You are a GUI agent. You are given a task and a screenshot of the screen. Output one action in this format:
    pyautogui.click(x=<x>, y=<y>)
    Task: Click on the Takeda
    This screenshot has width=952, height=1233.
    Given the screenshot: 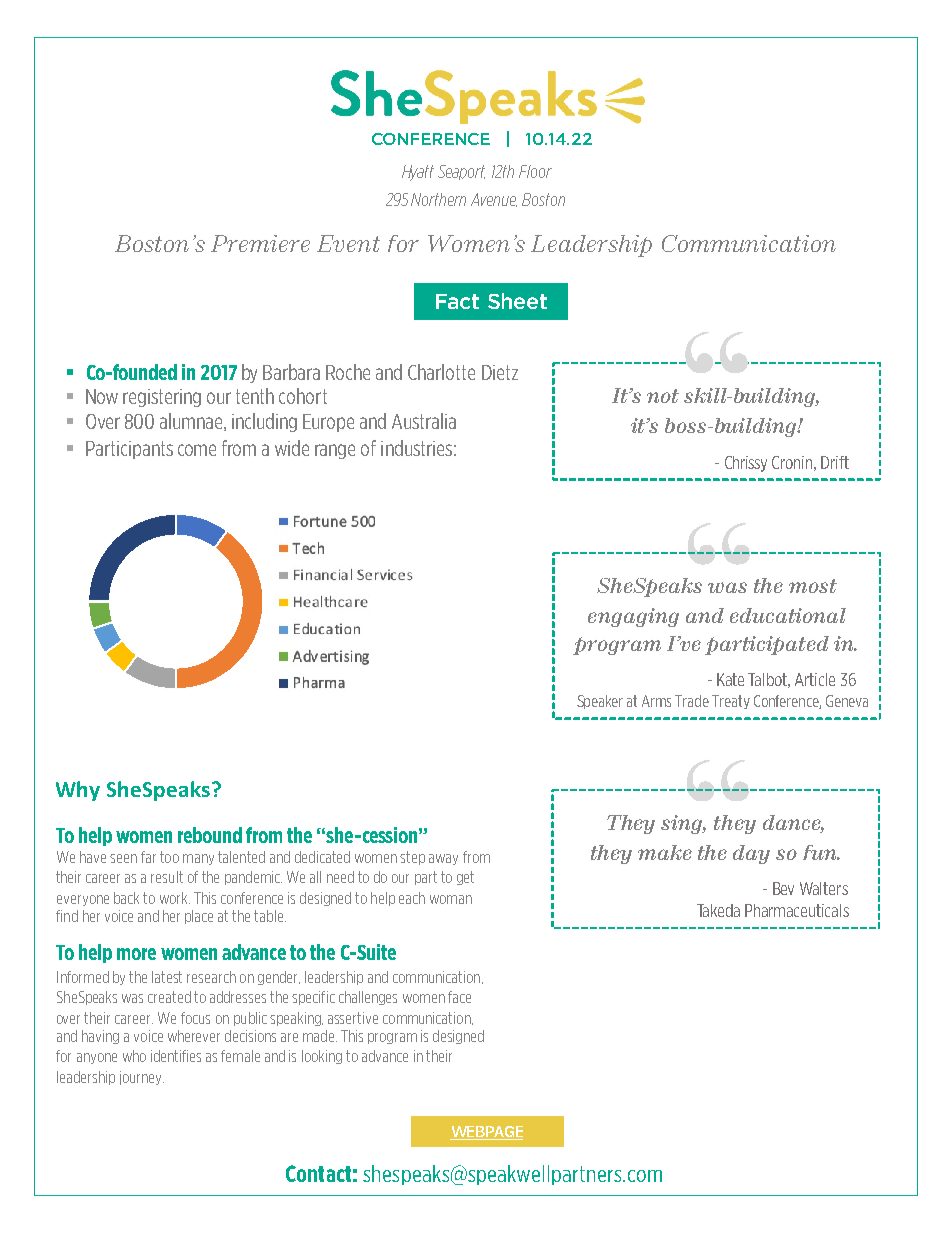 What is the action you would take?
    pyautogui.click(x=718, y=910)
